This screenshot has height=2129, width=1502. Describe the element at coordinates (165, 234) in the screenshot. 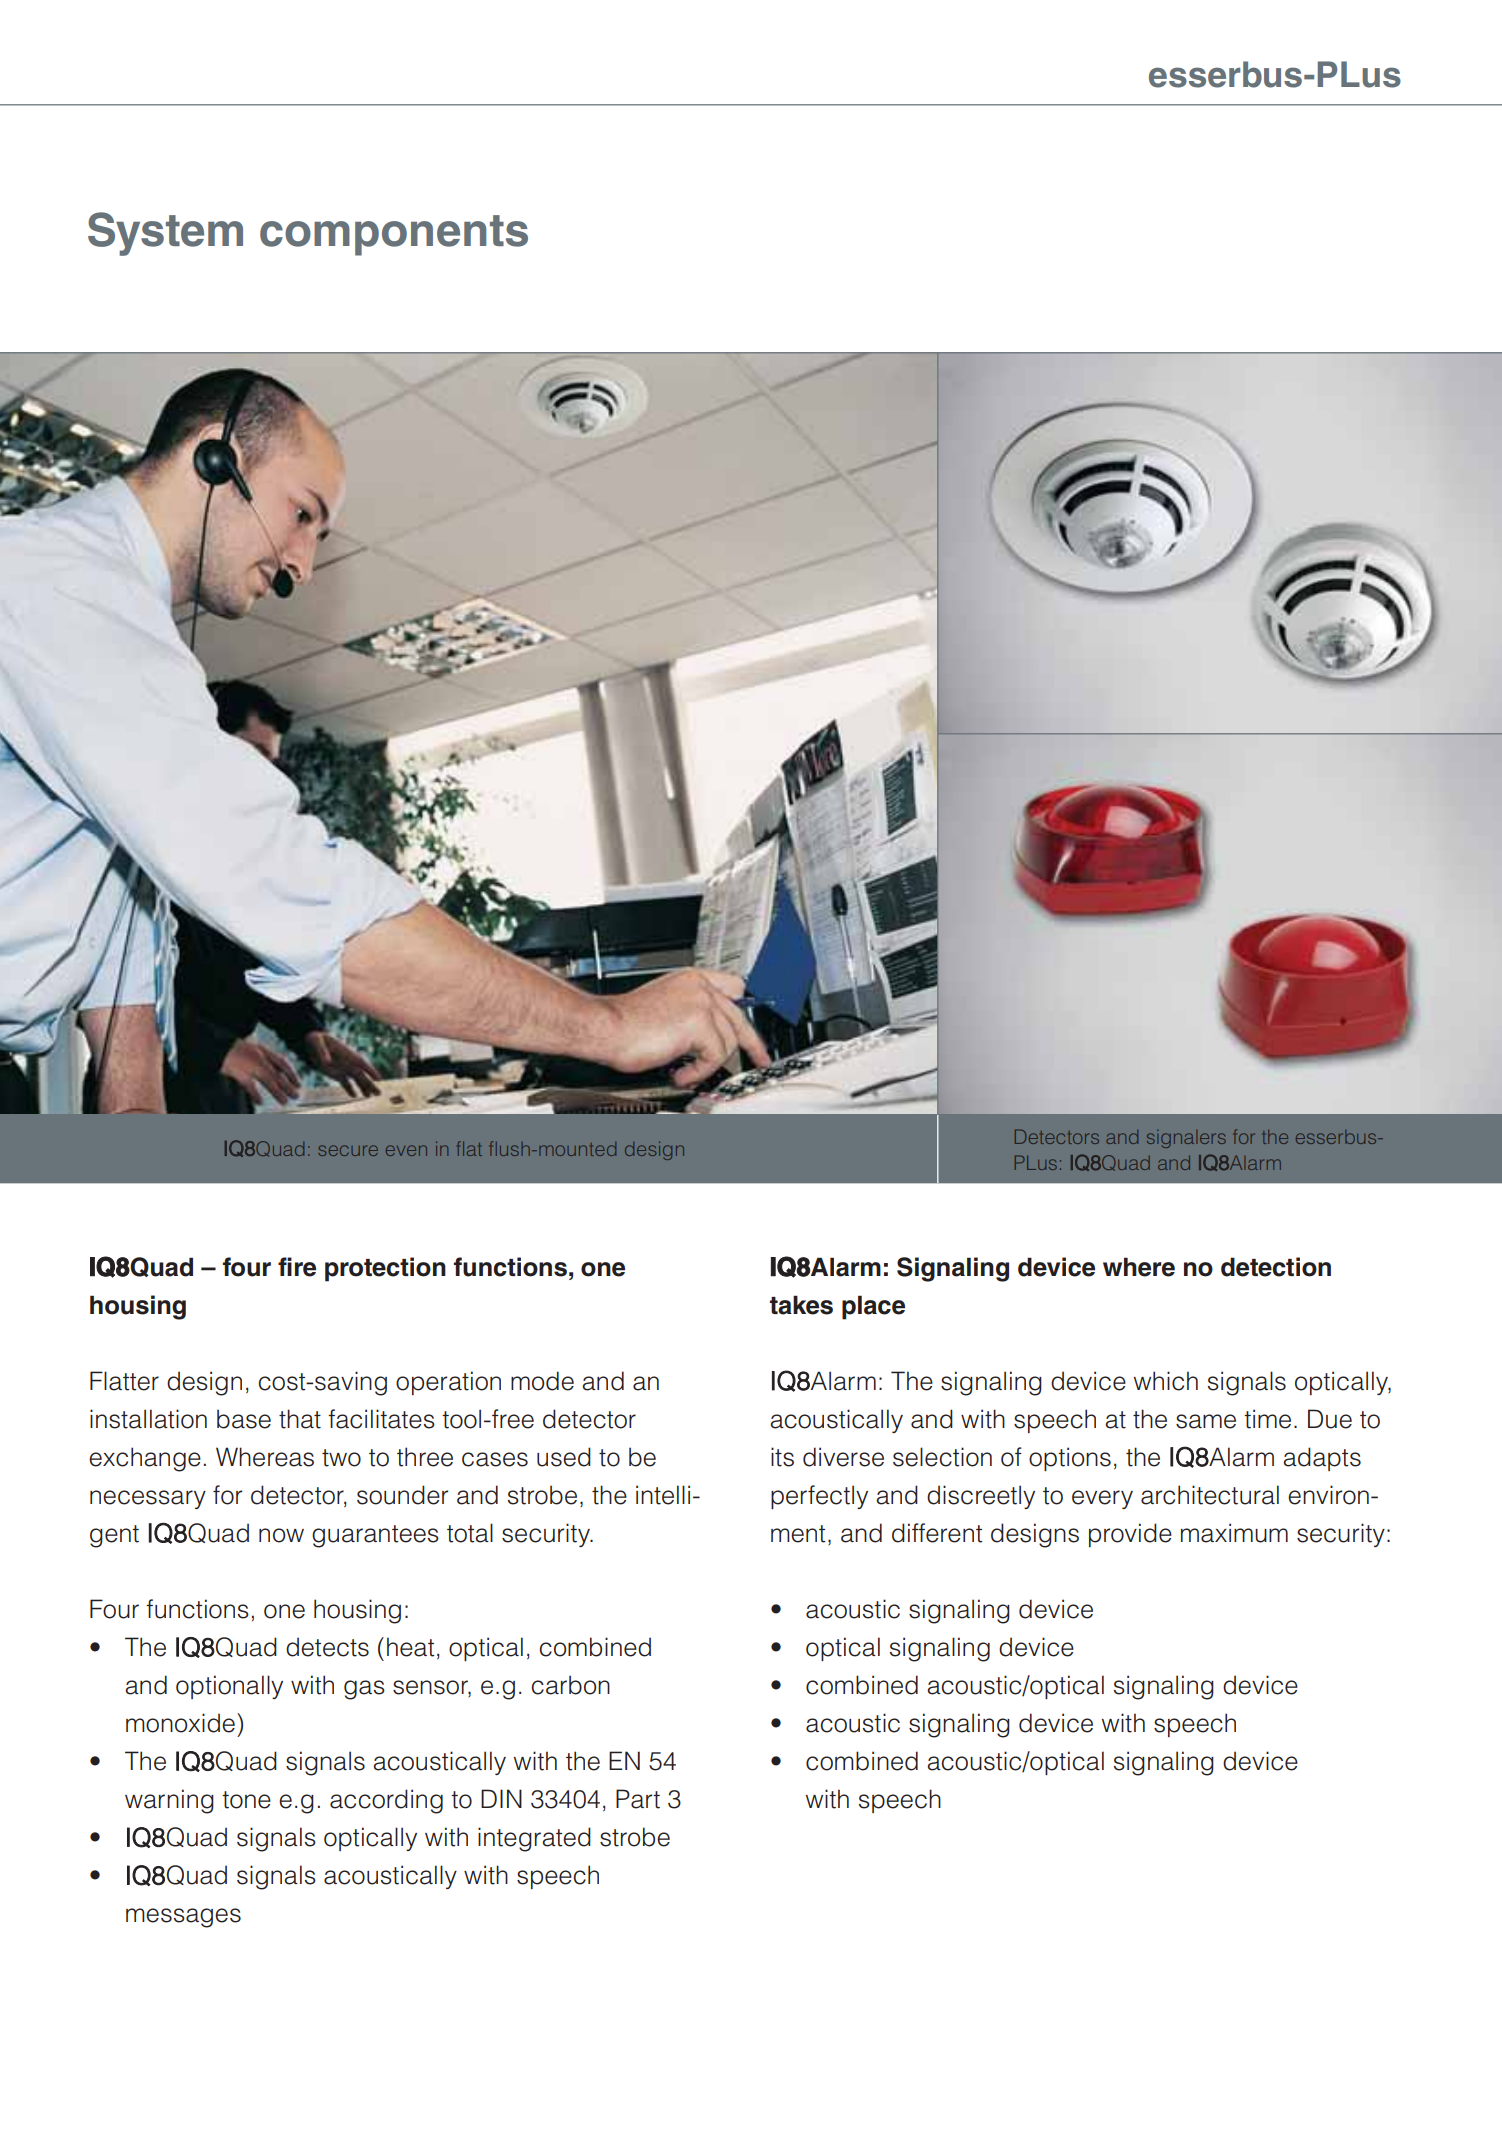

I see `System` at that location.
